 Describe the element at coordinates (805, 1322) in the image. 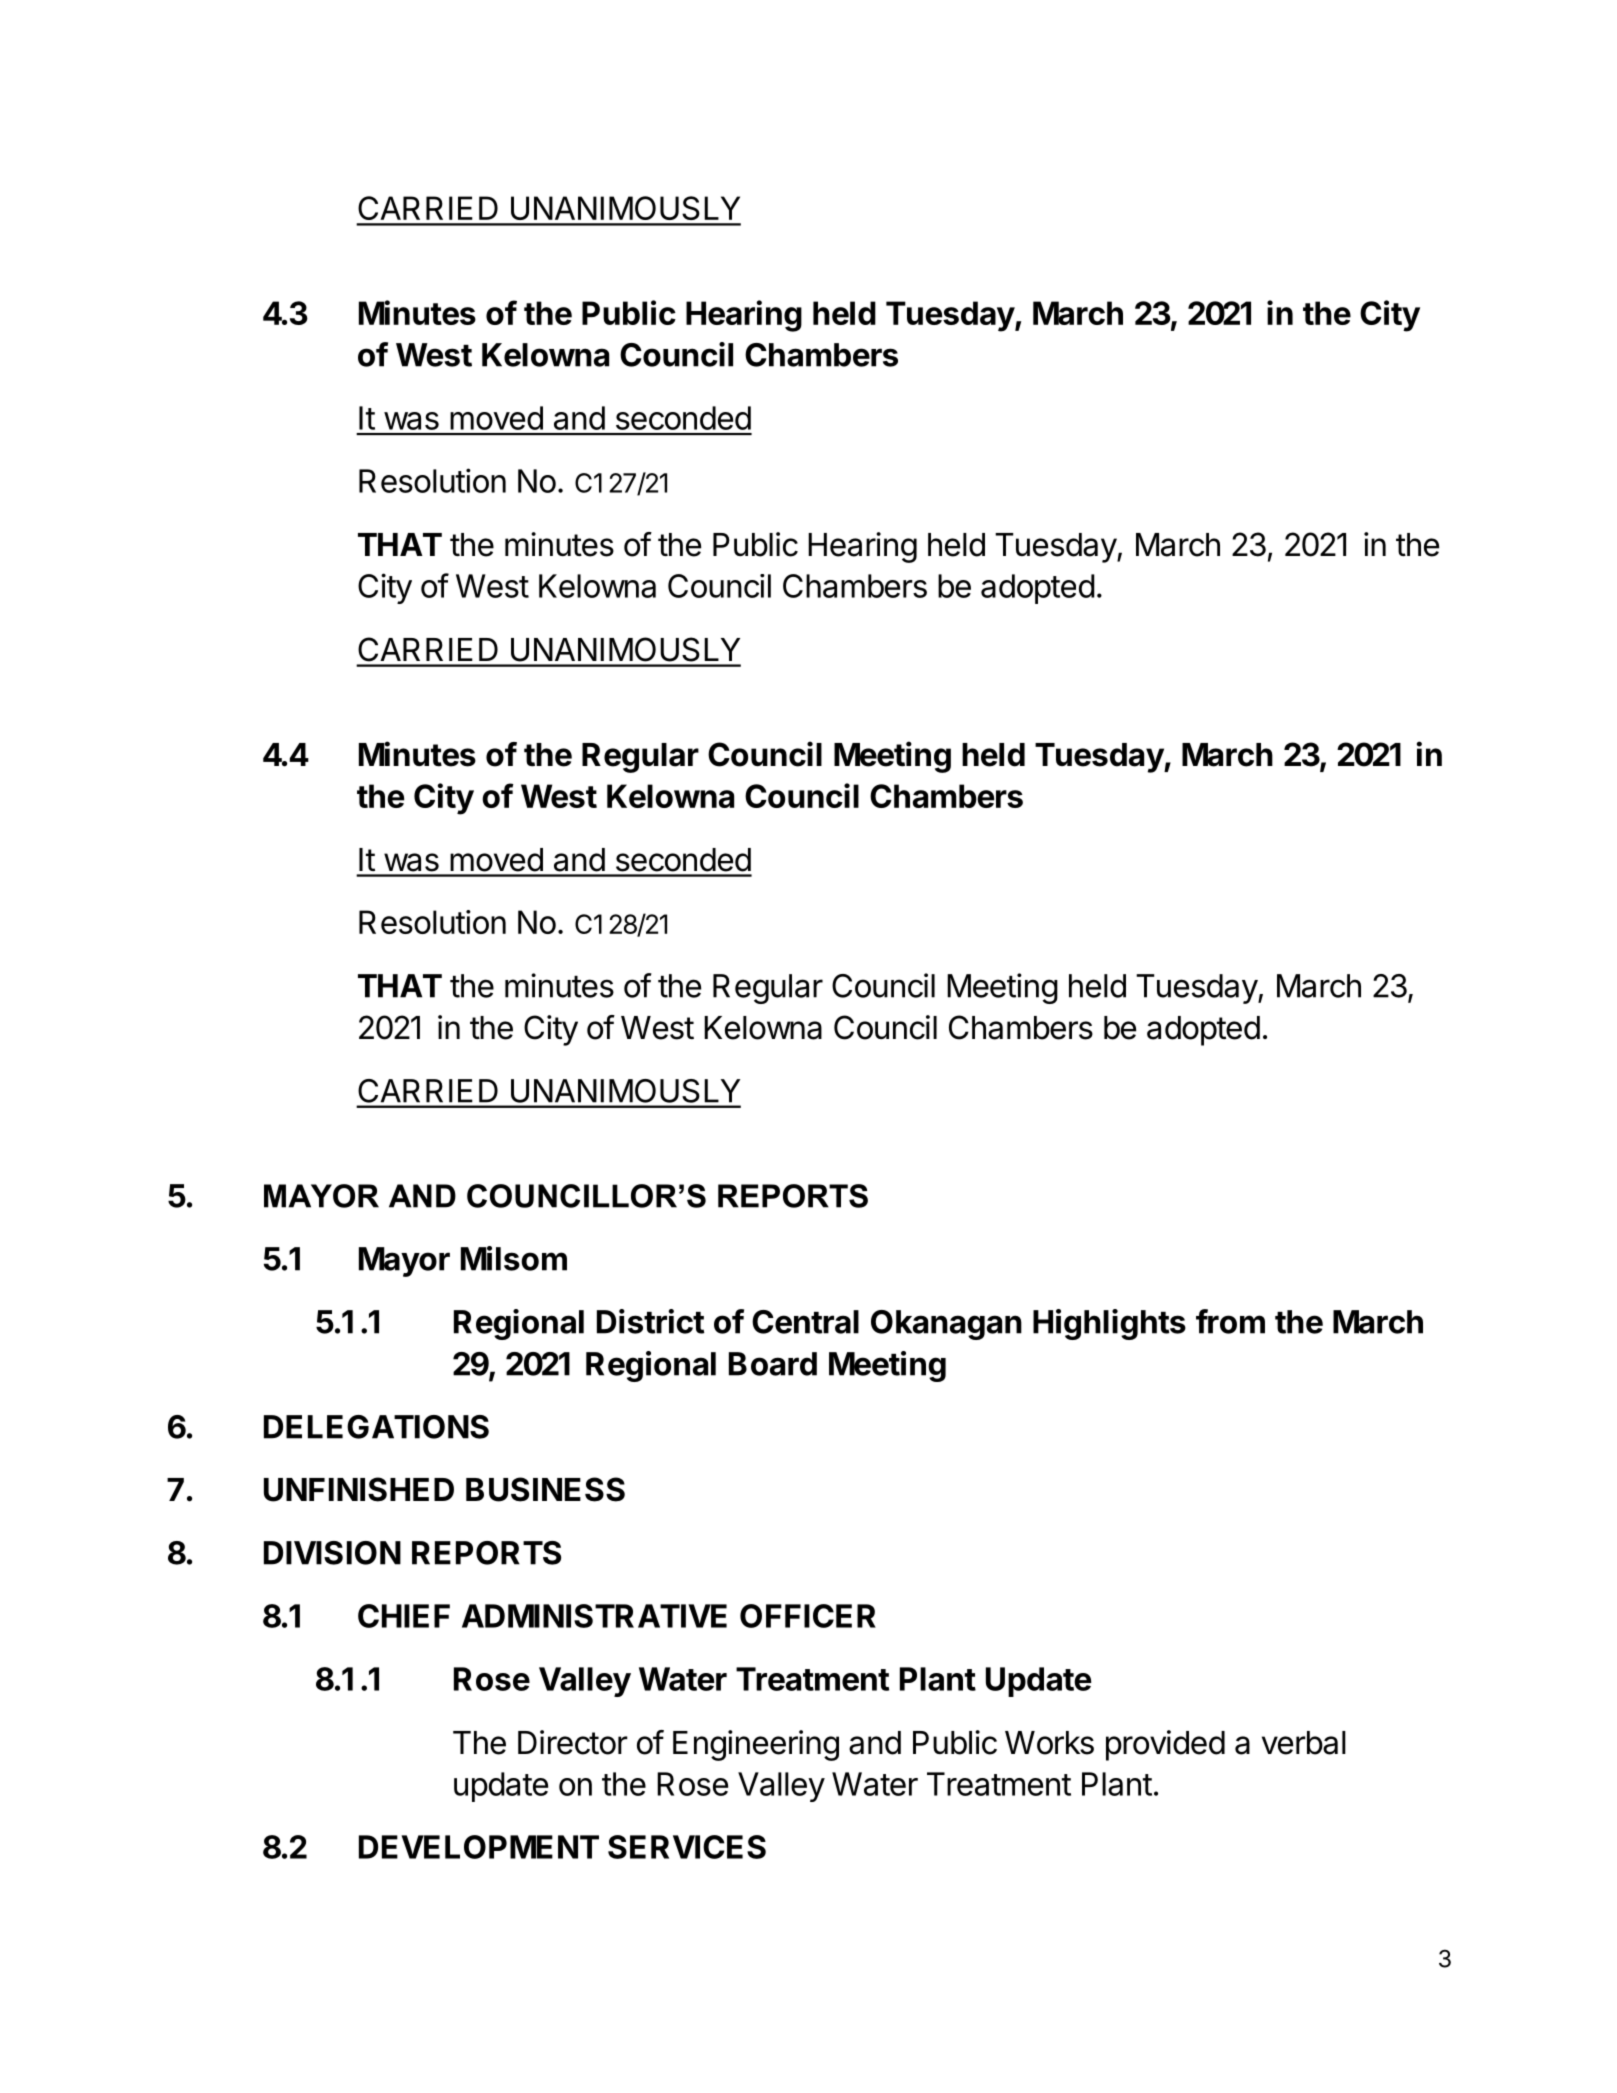

I see `Central` at that location.
